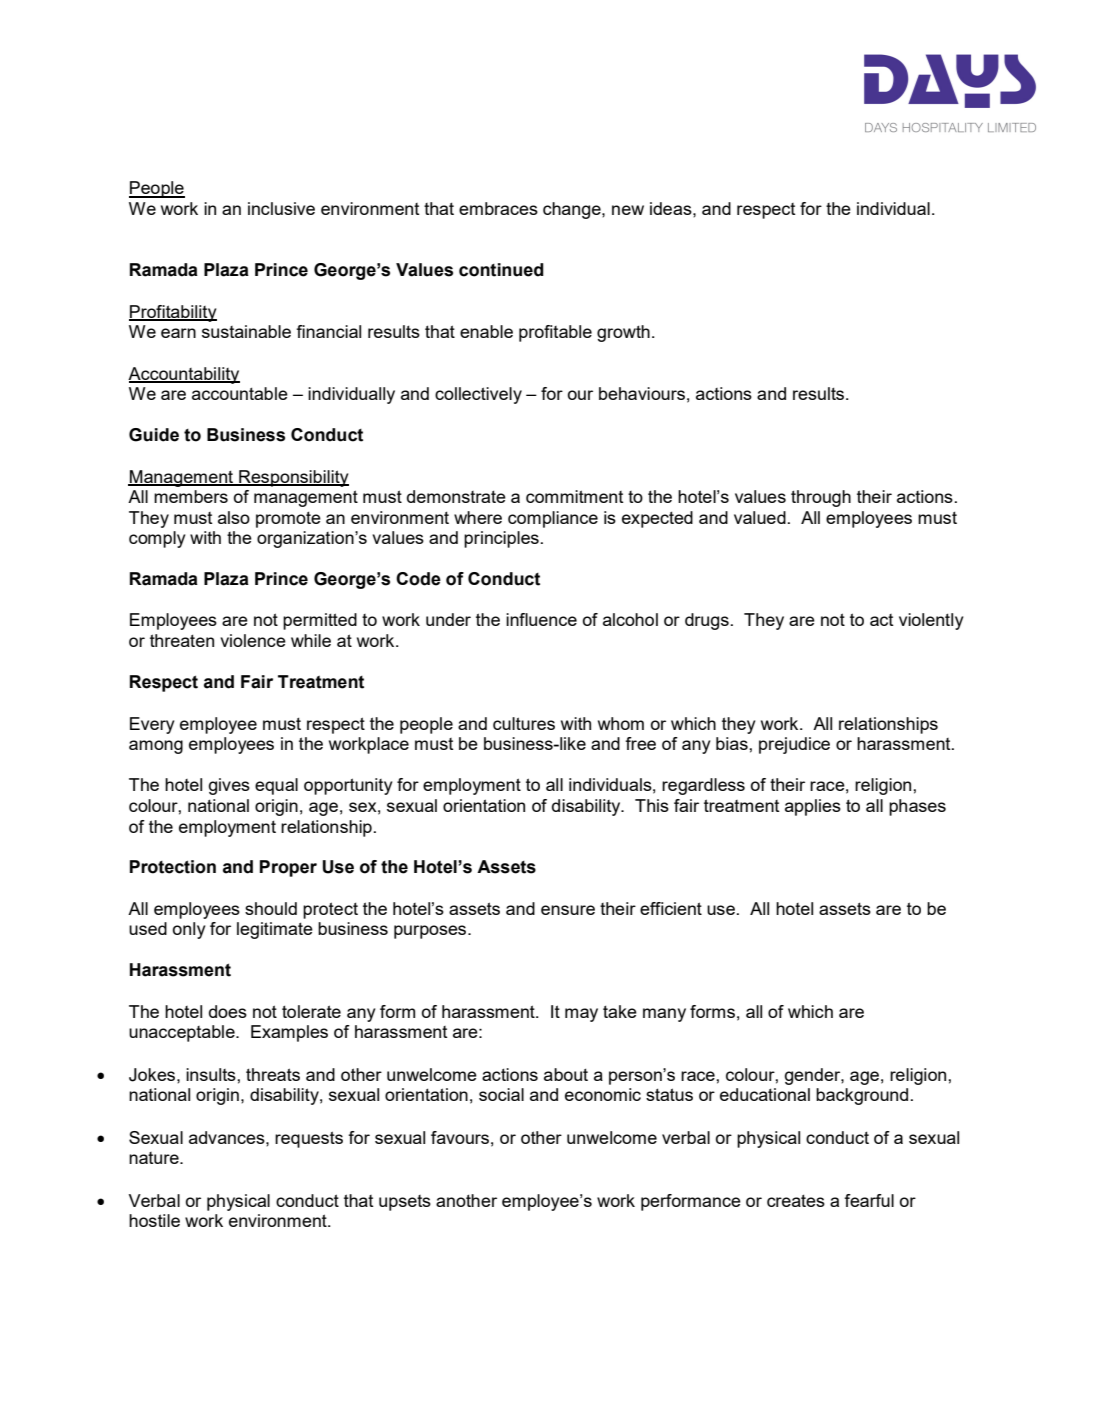 The width and height of the page is (1096, 1418). I want to click on through, so click(821, 498).
